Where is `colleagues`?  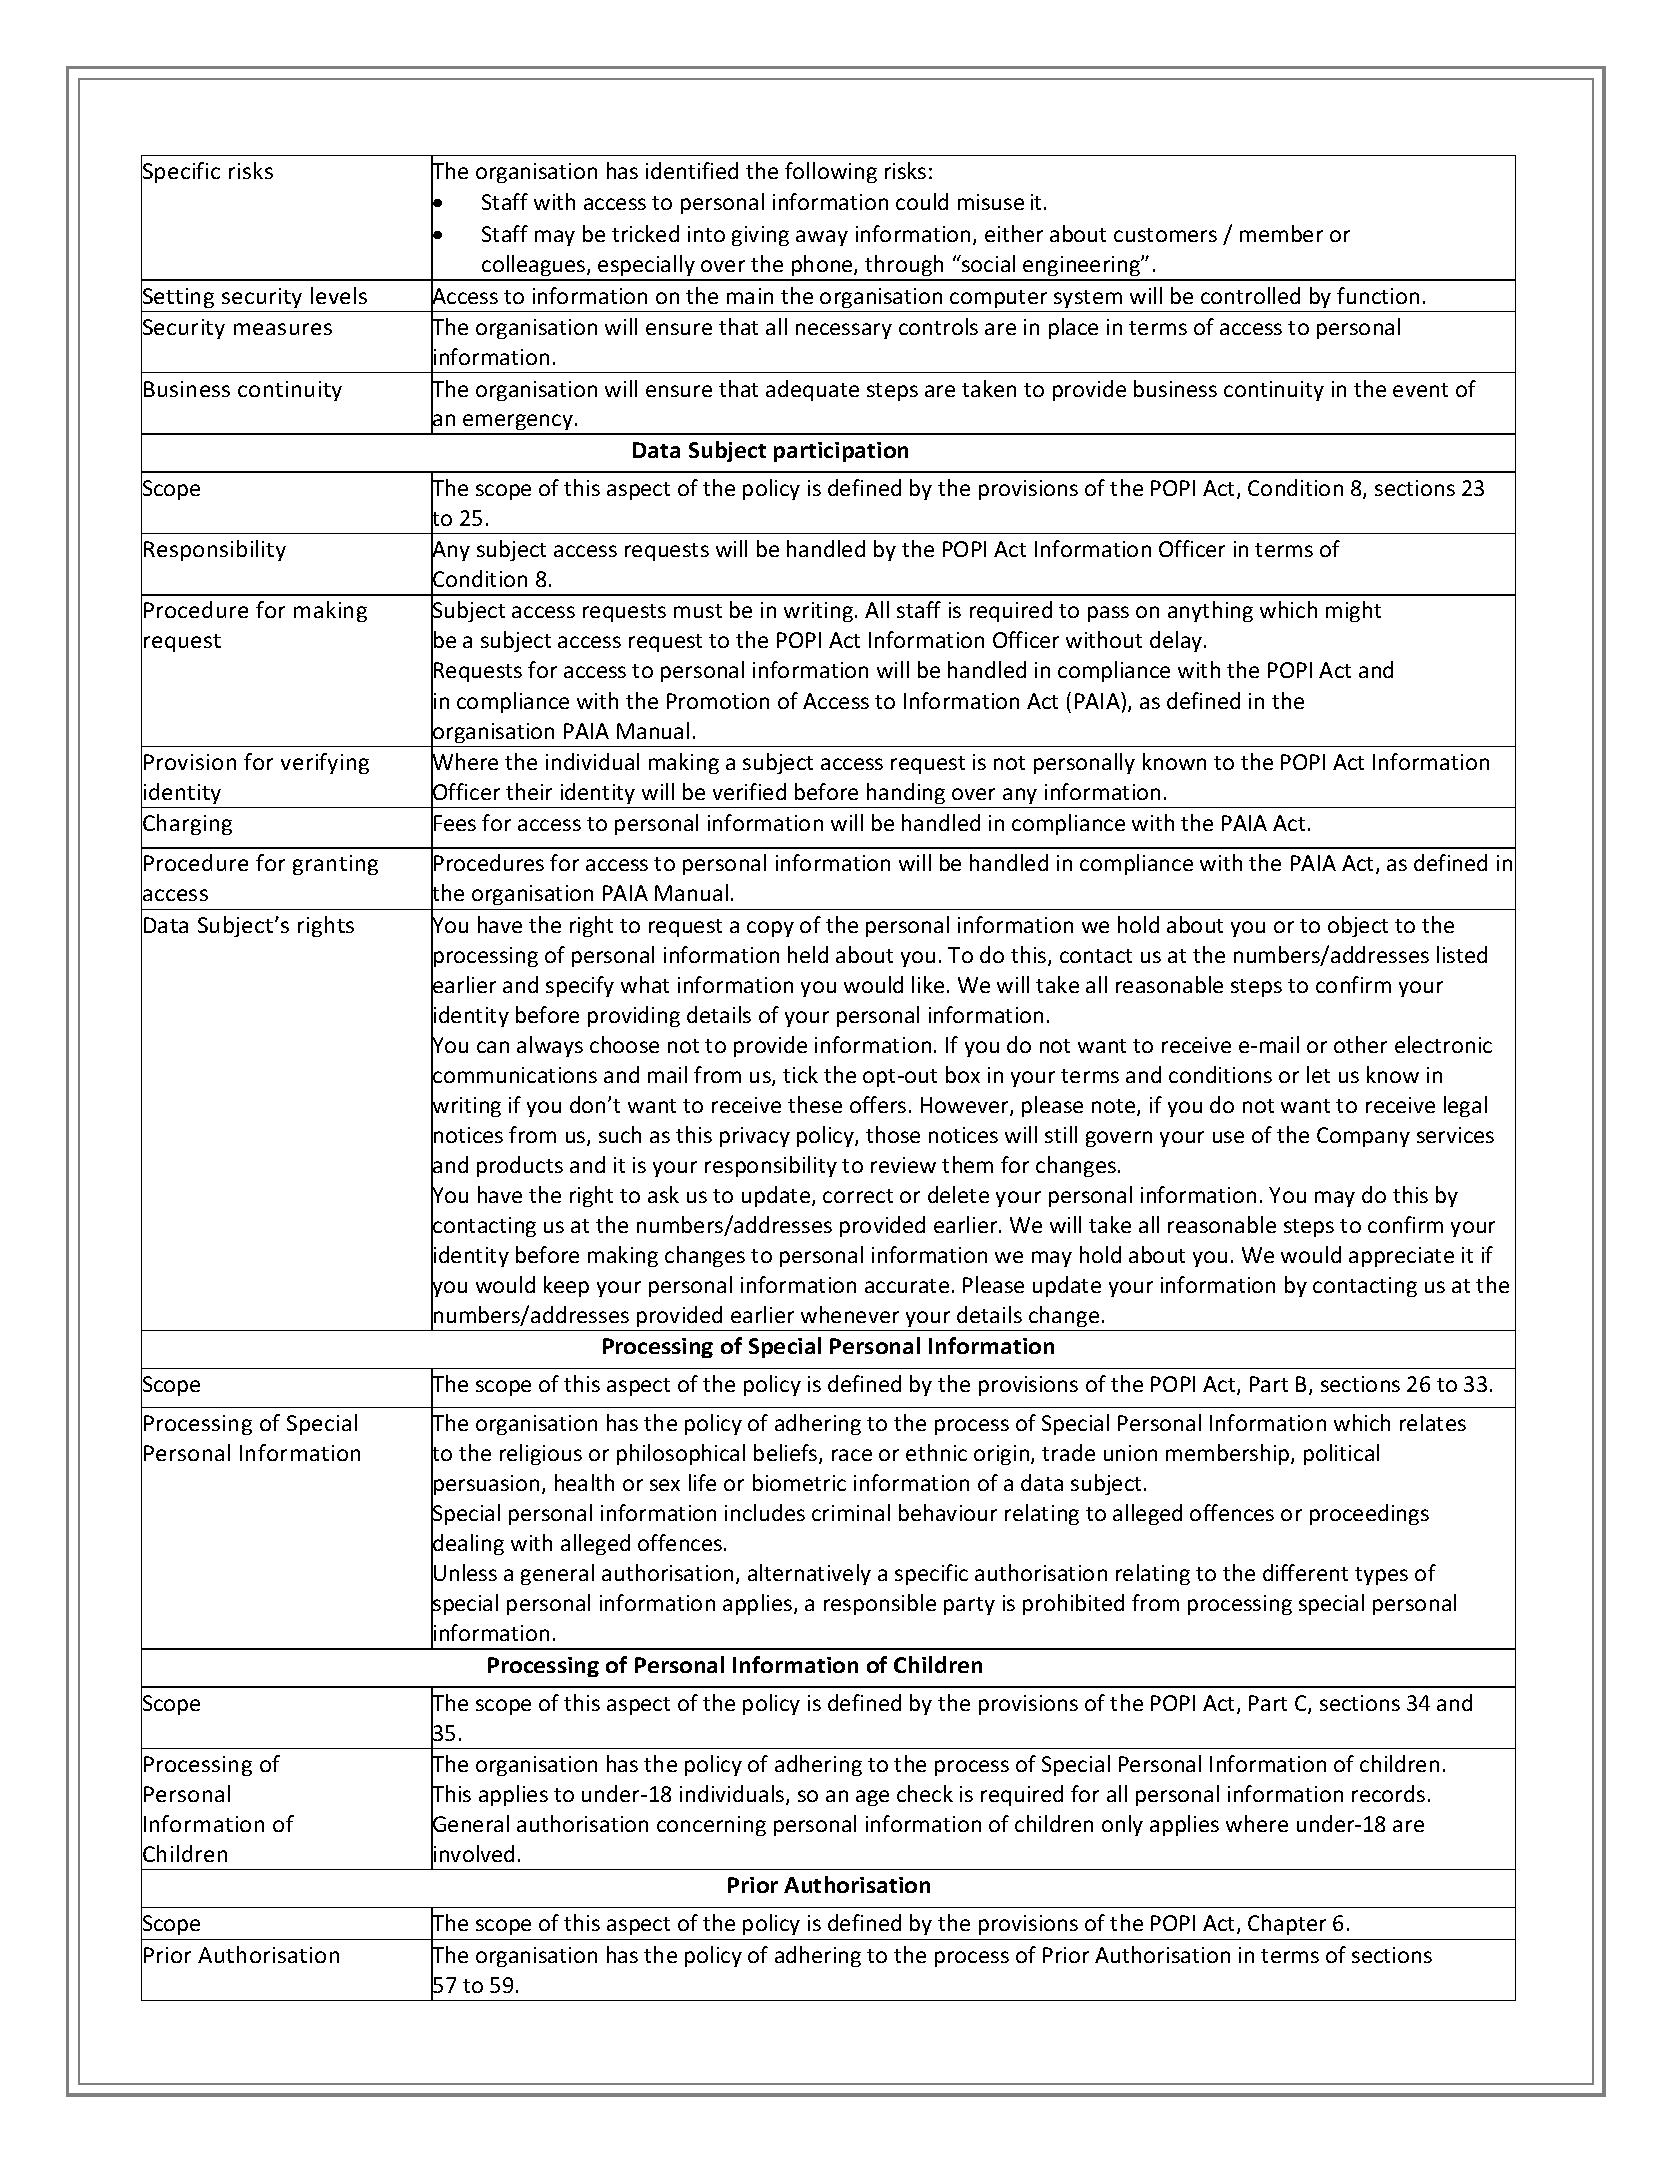 colleagues is located at coordinates (534, 267).
